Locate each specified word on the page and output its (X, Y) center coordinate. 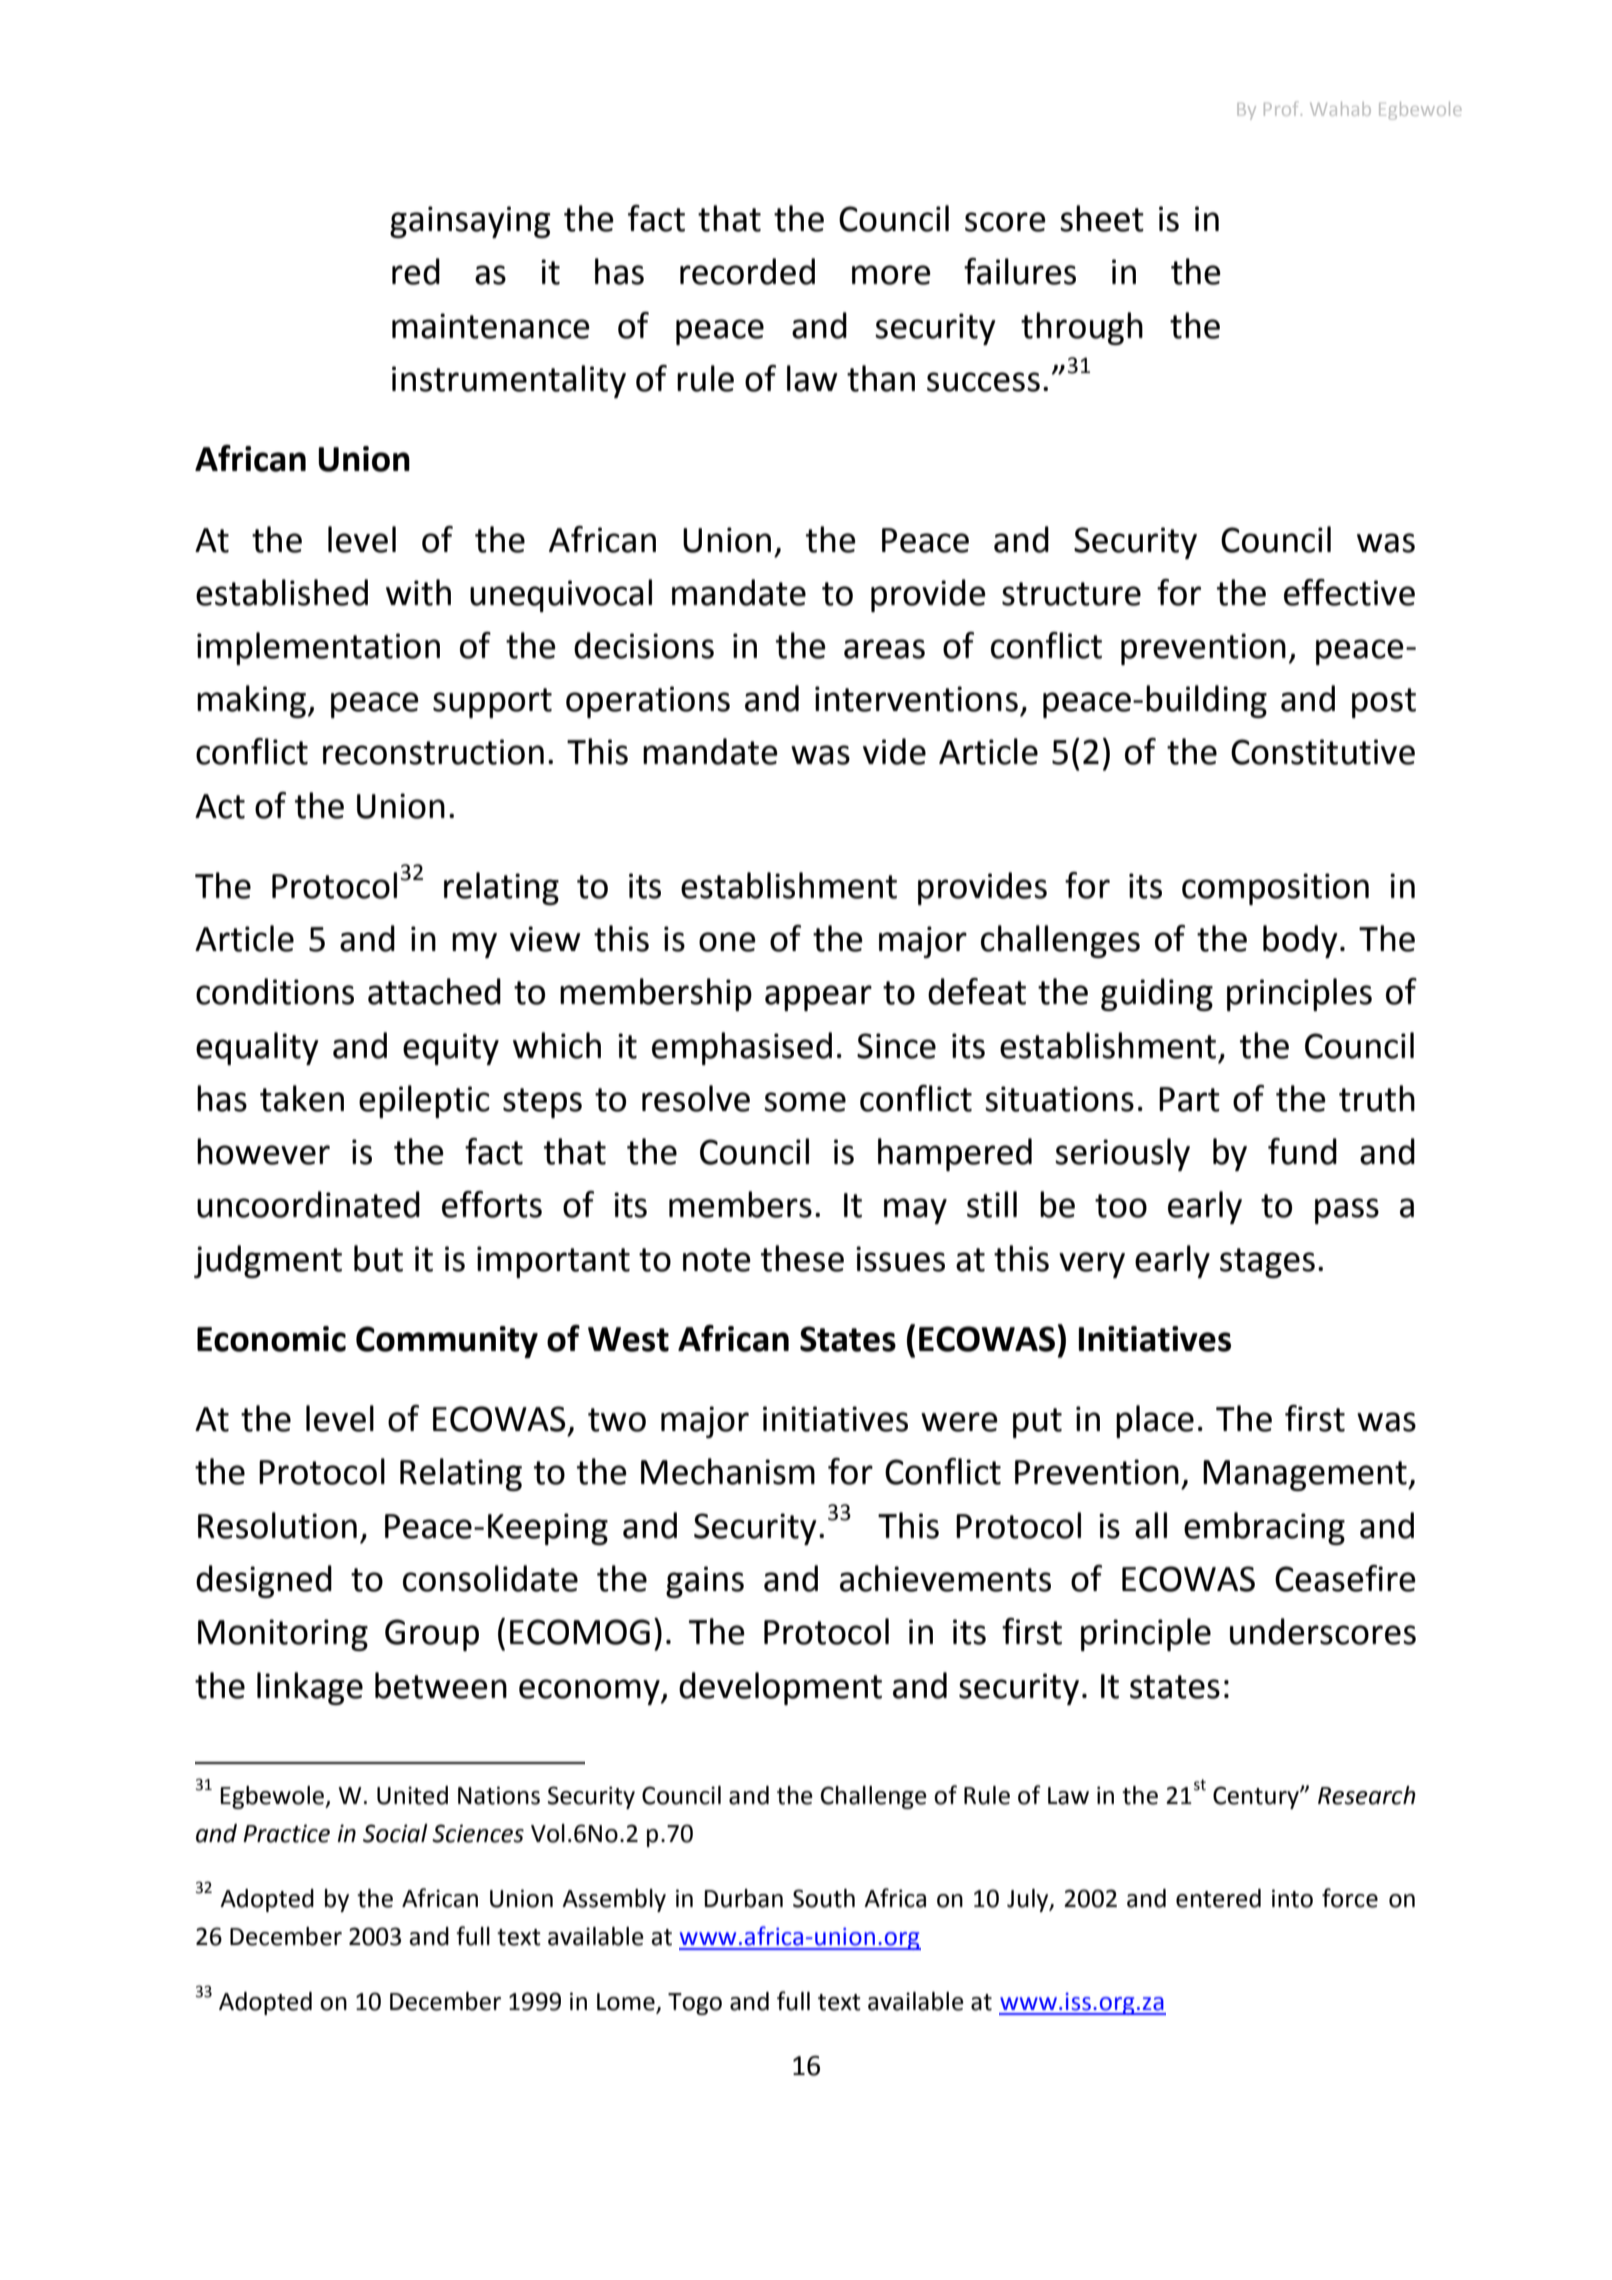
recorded (747, 271)
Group (432, 1635)
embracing (1264, 1528)
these (802, 1258)
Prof (1283, 108)
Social (395, 1833)
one (727, 942)
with (418, 592)
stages (1267, 1263)
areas (884, 649)
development (780, 1688)
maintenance (491, 326)
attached (434, 991)
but (378, 1258)
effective (1349, 592)
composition (1275, 889)
